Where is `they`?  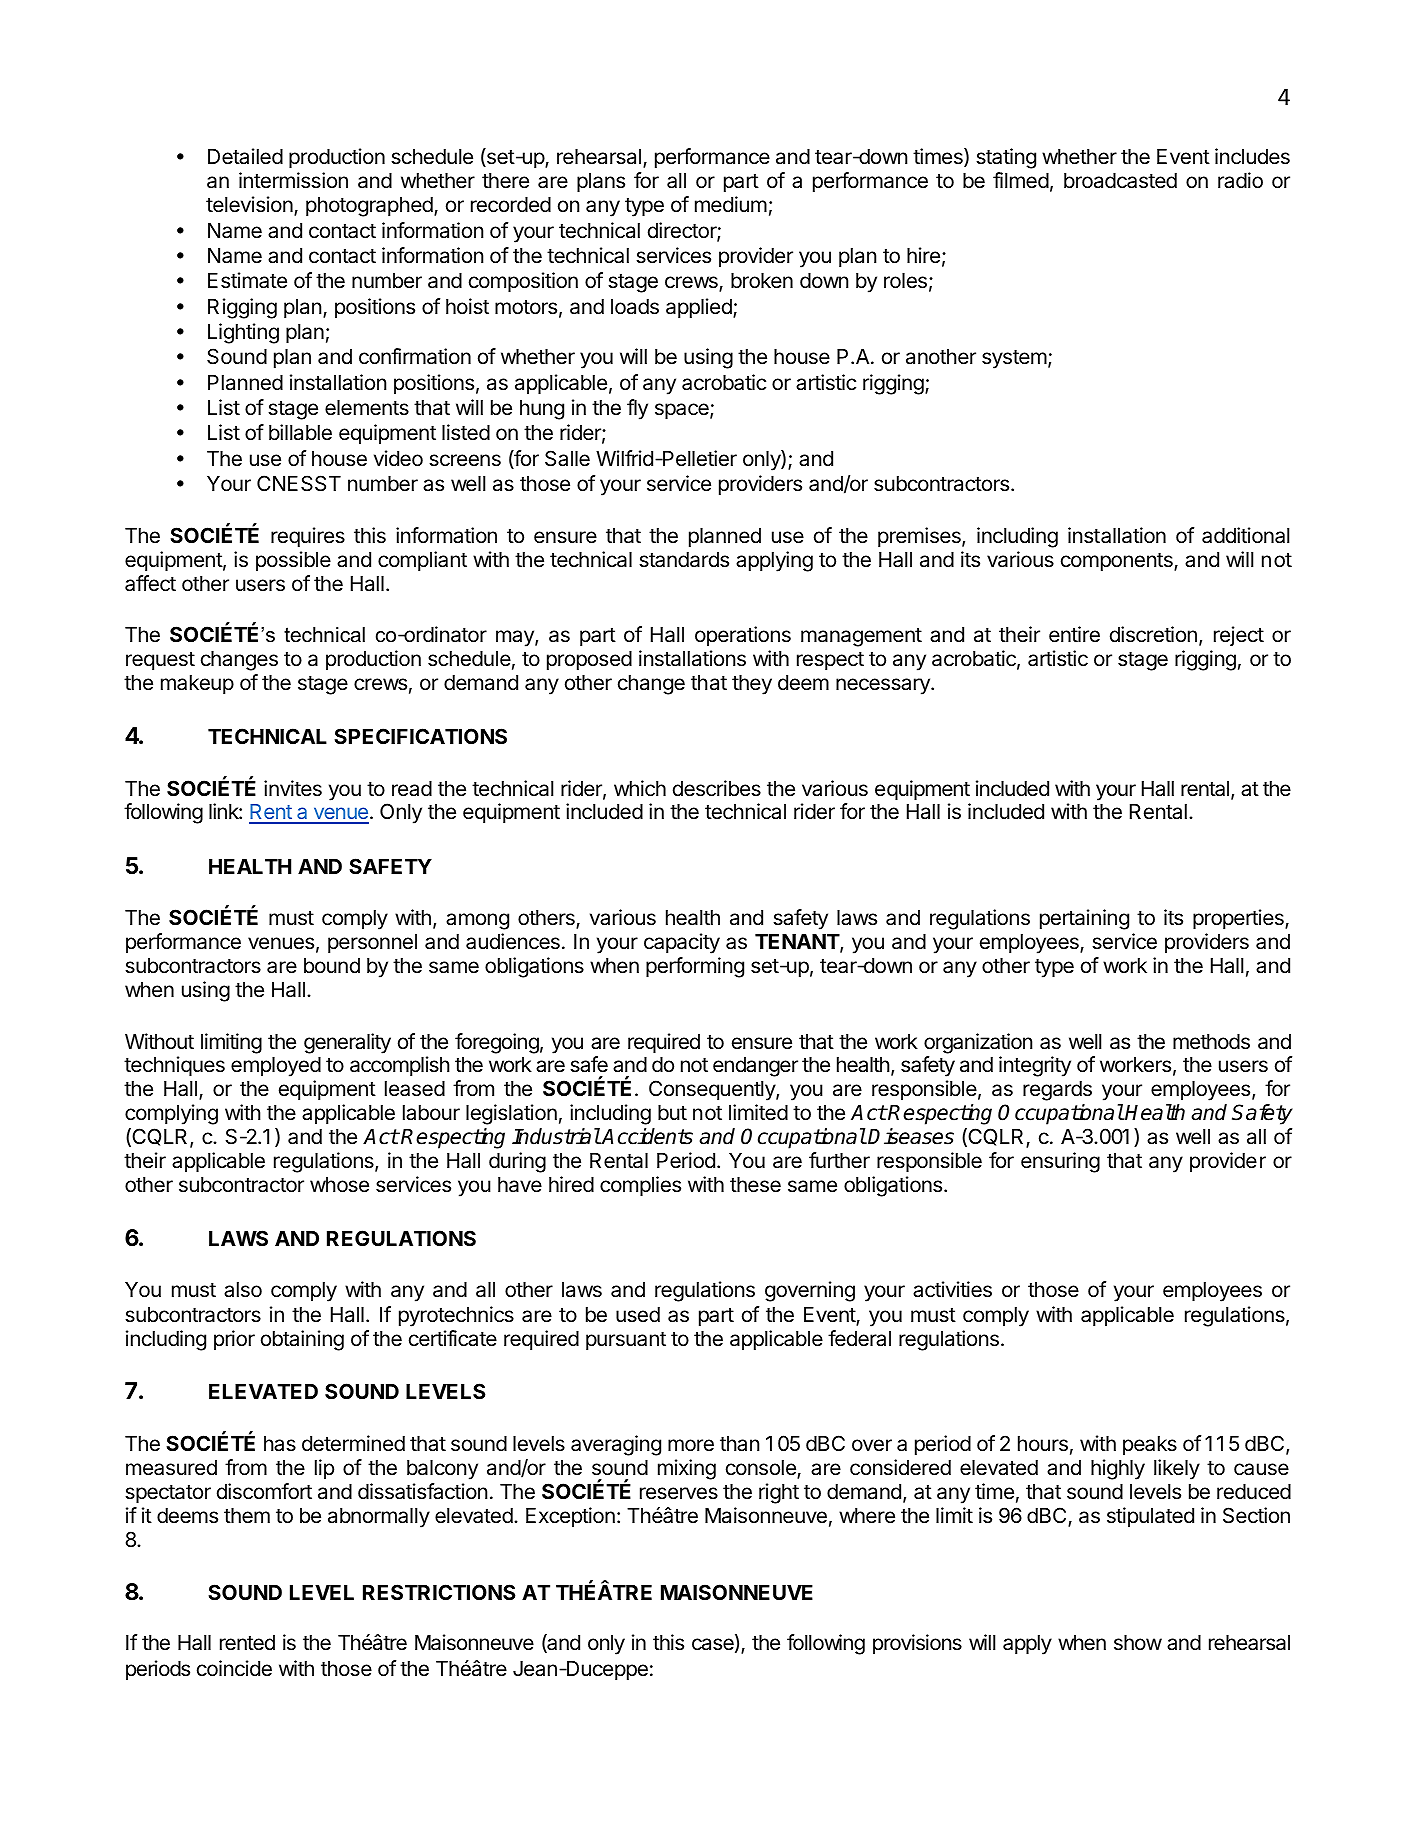 they is located at coordinates (752, 685).
